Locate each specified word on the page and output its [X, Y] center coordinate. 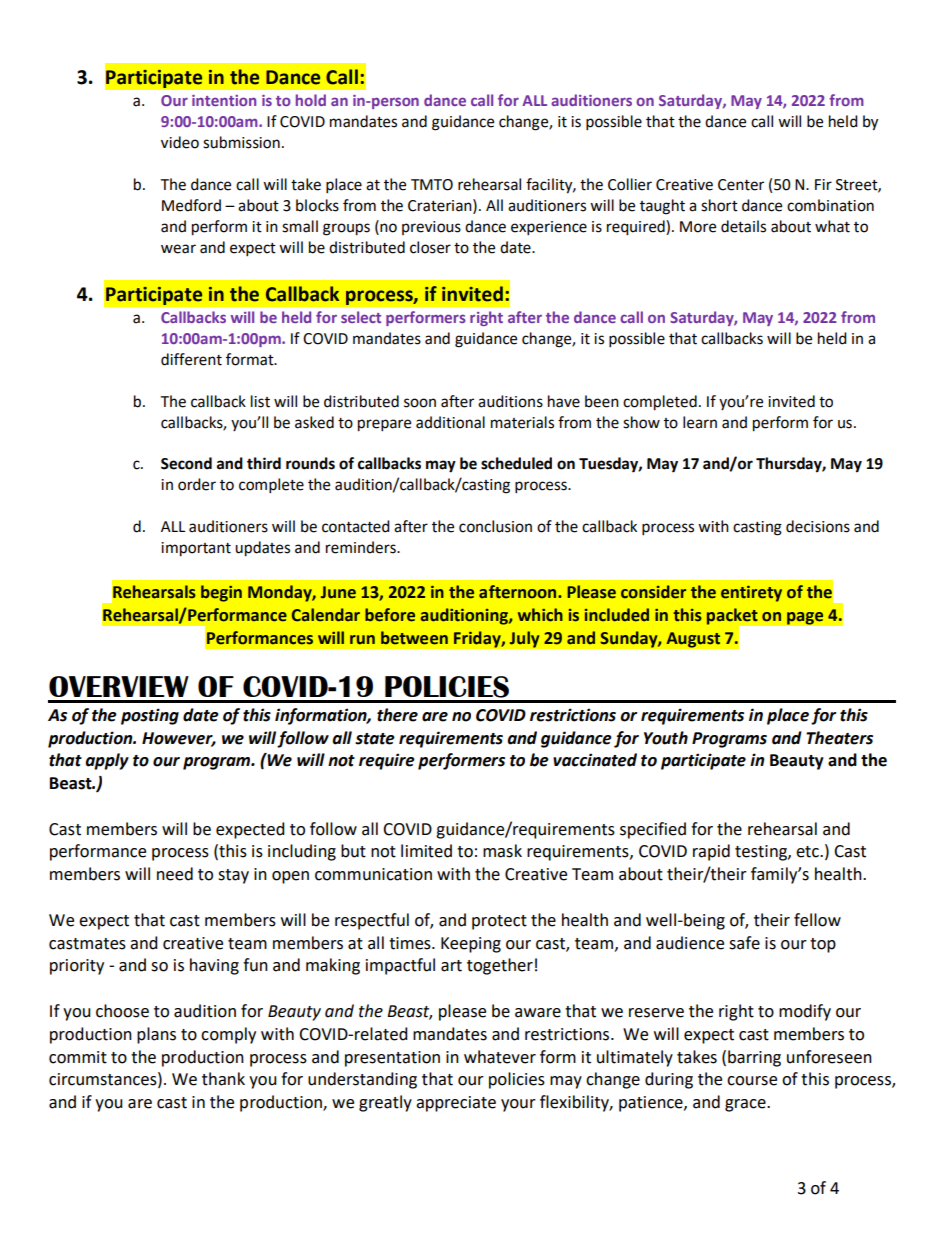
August [693, 640]
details [743, 226]
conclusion [495, 526]
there [397, 715]
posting [150, 716]
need [175, 874]
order [197, 484]
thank [223, 1079]
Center [741, 185]
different [191, 359]
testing [762, 853]
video [180, 142]
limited [426, 851]
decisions [818, 526]
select [361, 317]
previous [431, 228]
